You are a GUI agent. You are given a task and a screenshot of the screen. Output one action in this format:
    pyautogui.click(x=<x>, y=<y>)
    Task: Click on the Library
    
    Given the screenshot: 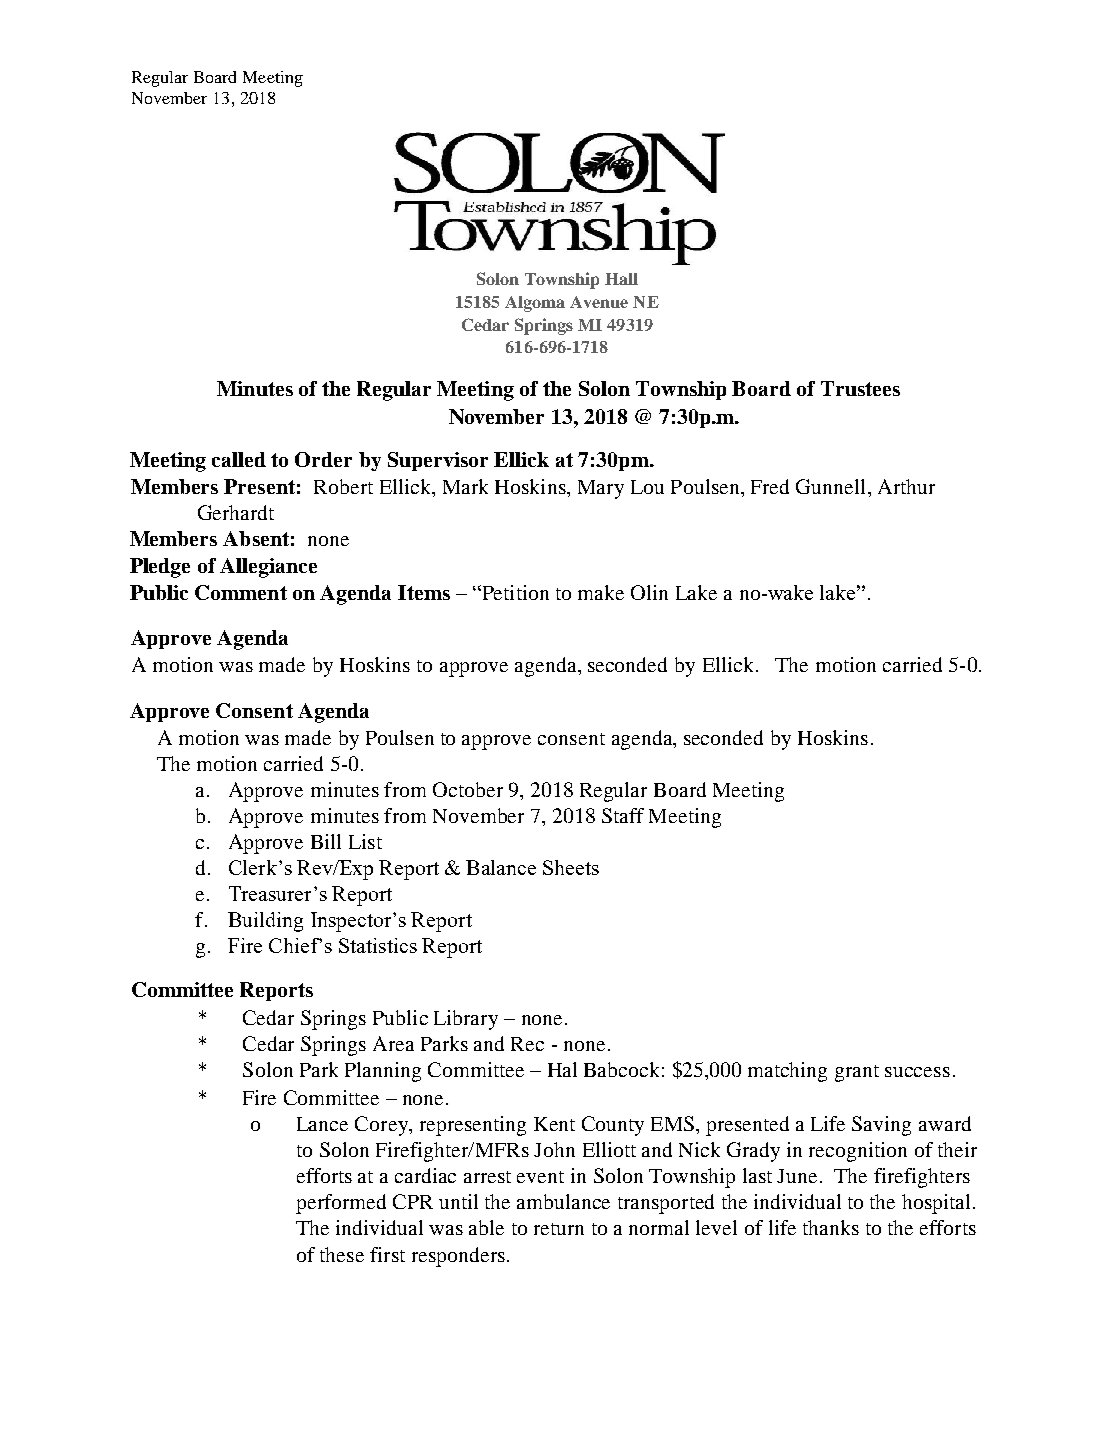 What is the action you would take?
    pyautogui.click(x=466, y=1020)
